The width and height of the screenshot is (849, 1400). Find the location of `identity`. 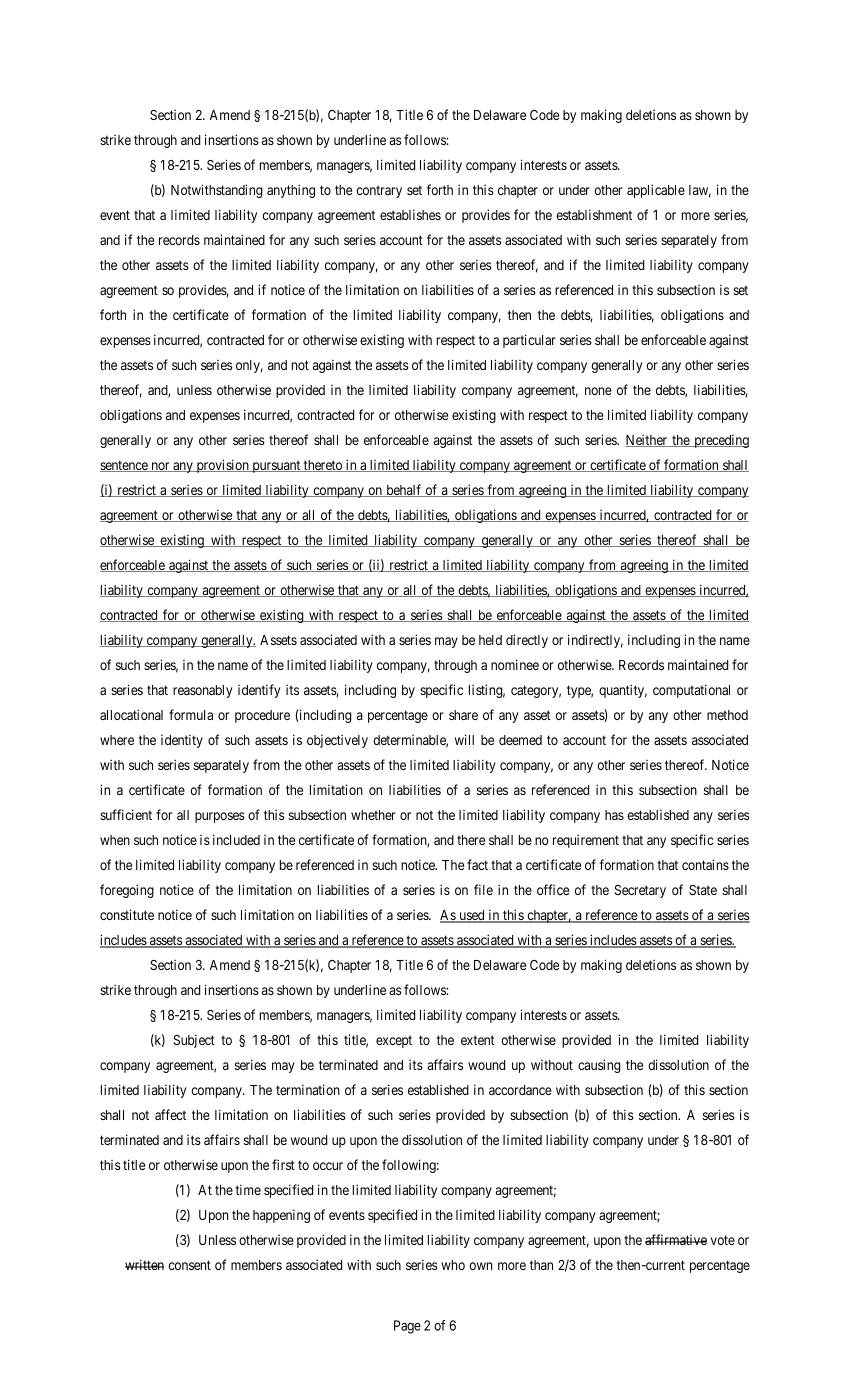

identity is located at coordinates (182, 741).
